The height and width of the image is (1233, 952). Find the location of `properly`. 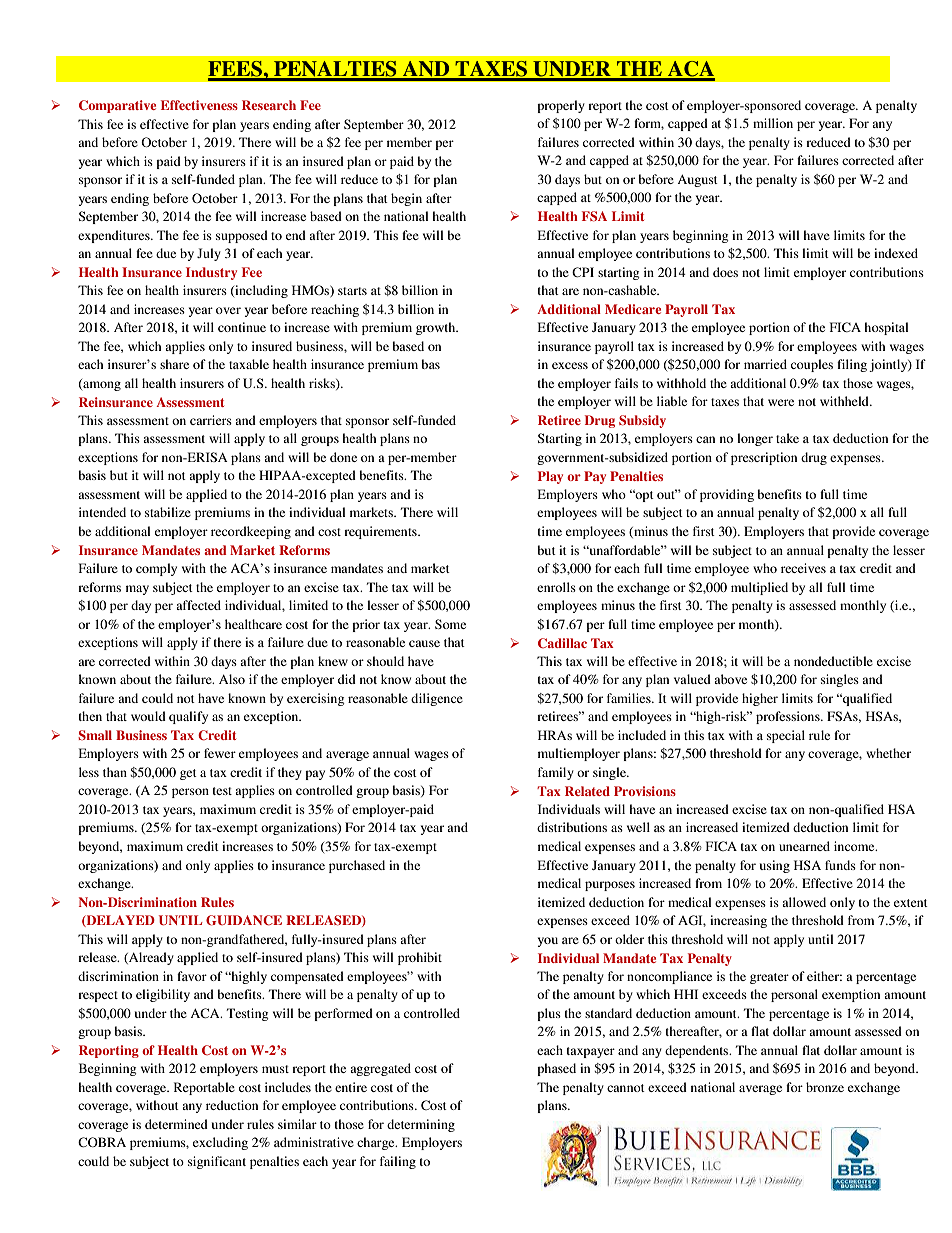

properly is located at coordinates (561, 106).
